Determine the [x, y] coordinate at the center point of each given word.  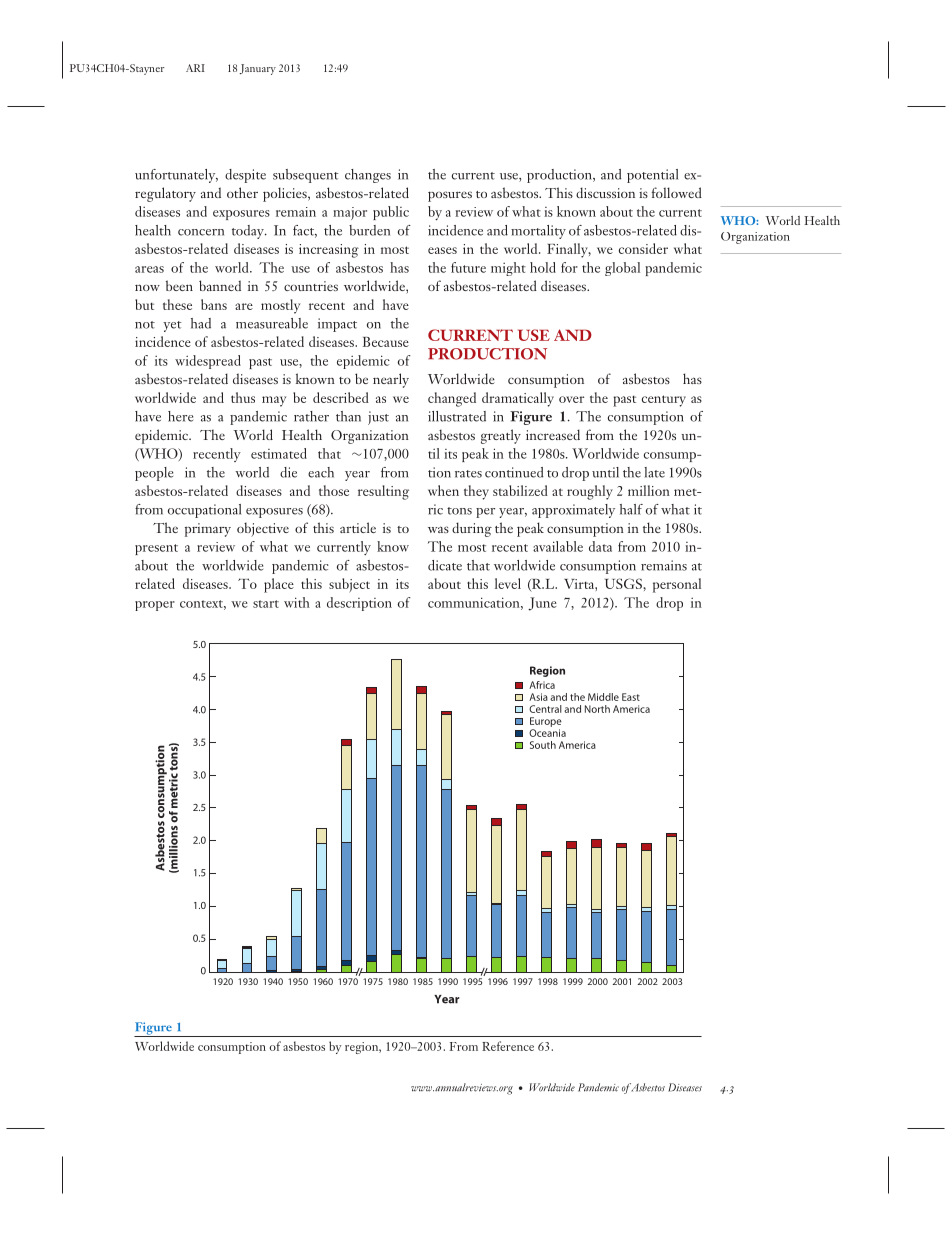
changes [368, 176]
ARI [195, 68]
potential [652, 176]
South [543, 745]
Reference [508, 1046]
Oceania [547, 733]
